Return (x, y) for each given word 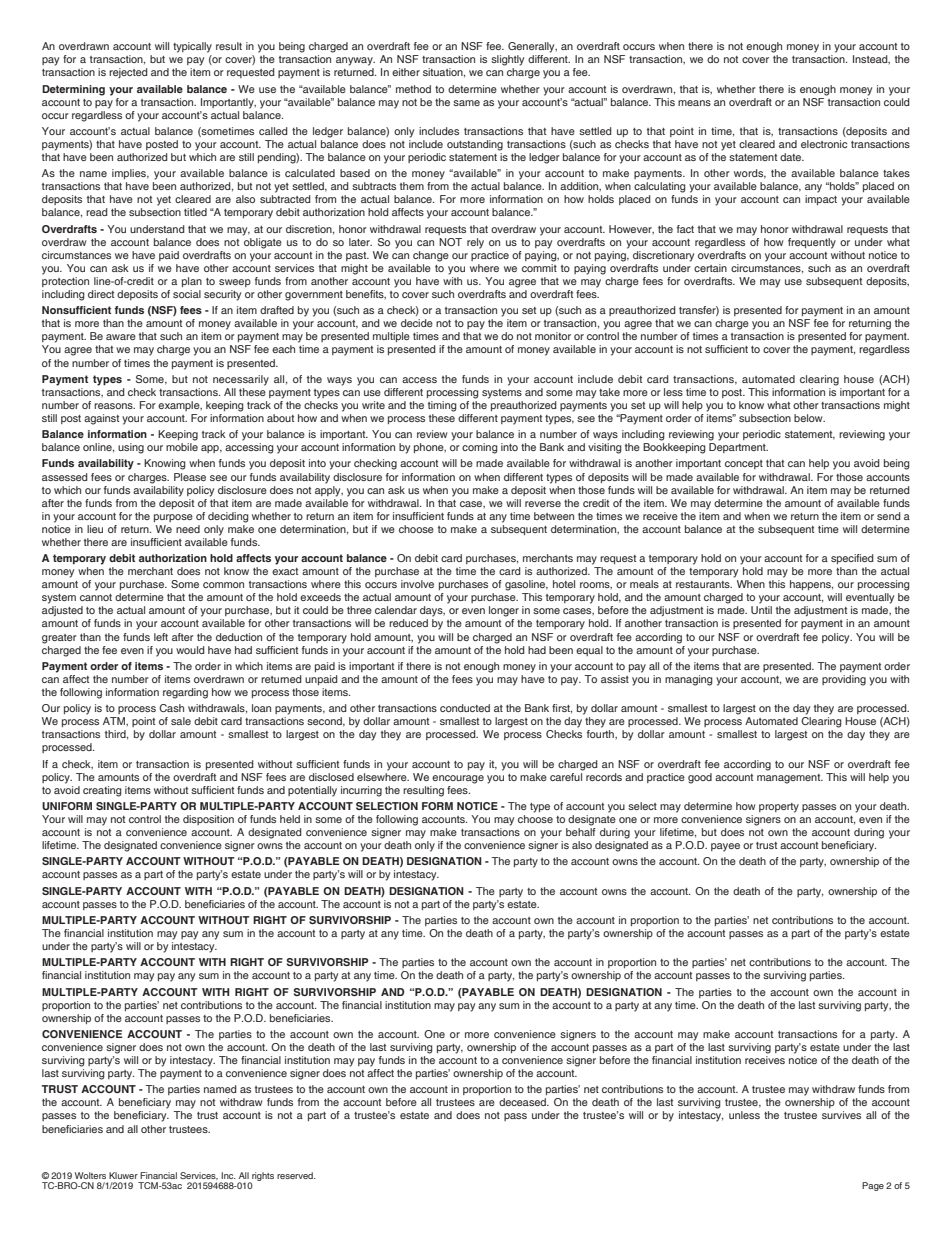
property (779, 808)
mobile (182, 447)
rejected (128, 73)
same (466, 103)
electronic (824, 144)
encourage (458, 779)
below (809, 418)
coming (480, 448)
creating (102, 791)
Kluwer (123, 1175)
